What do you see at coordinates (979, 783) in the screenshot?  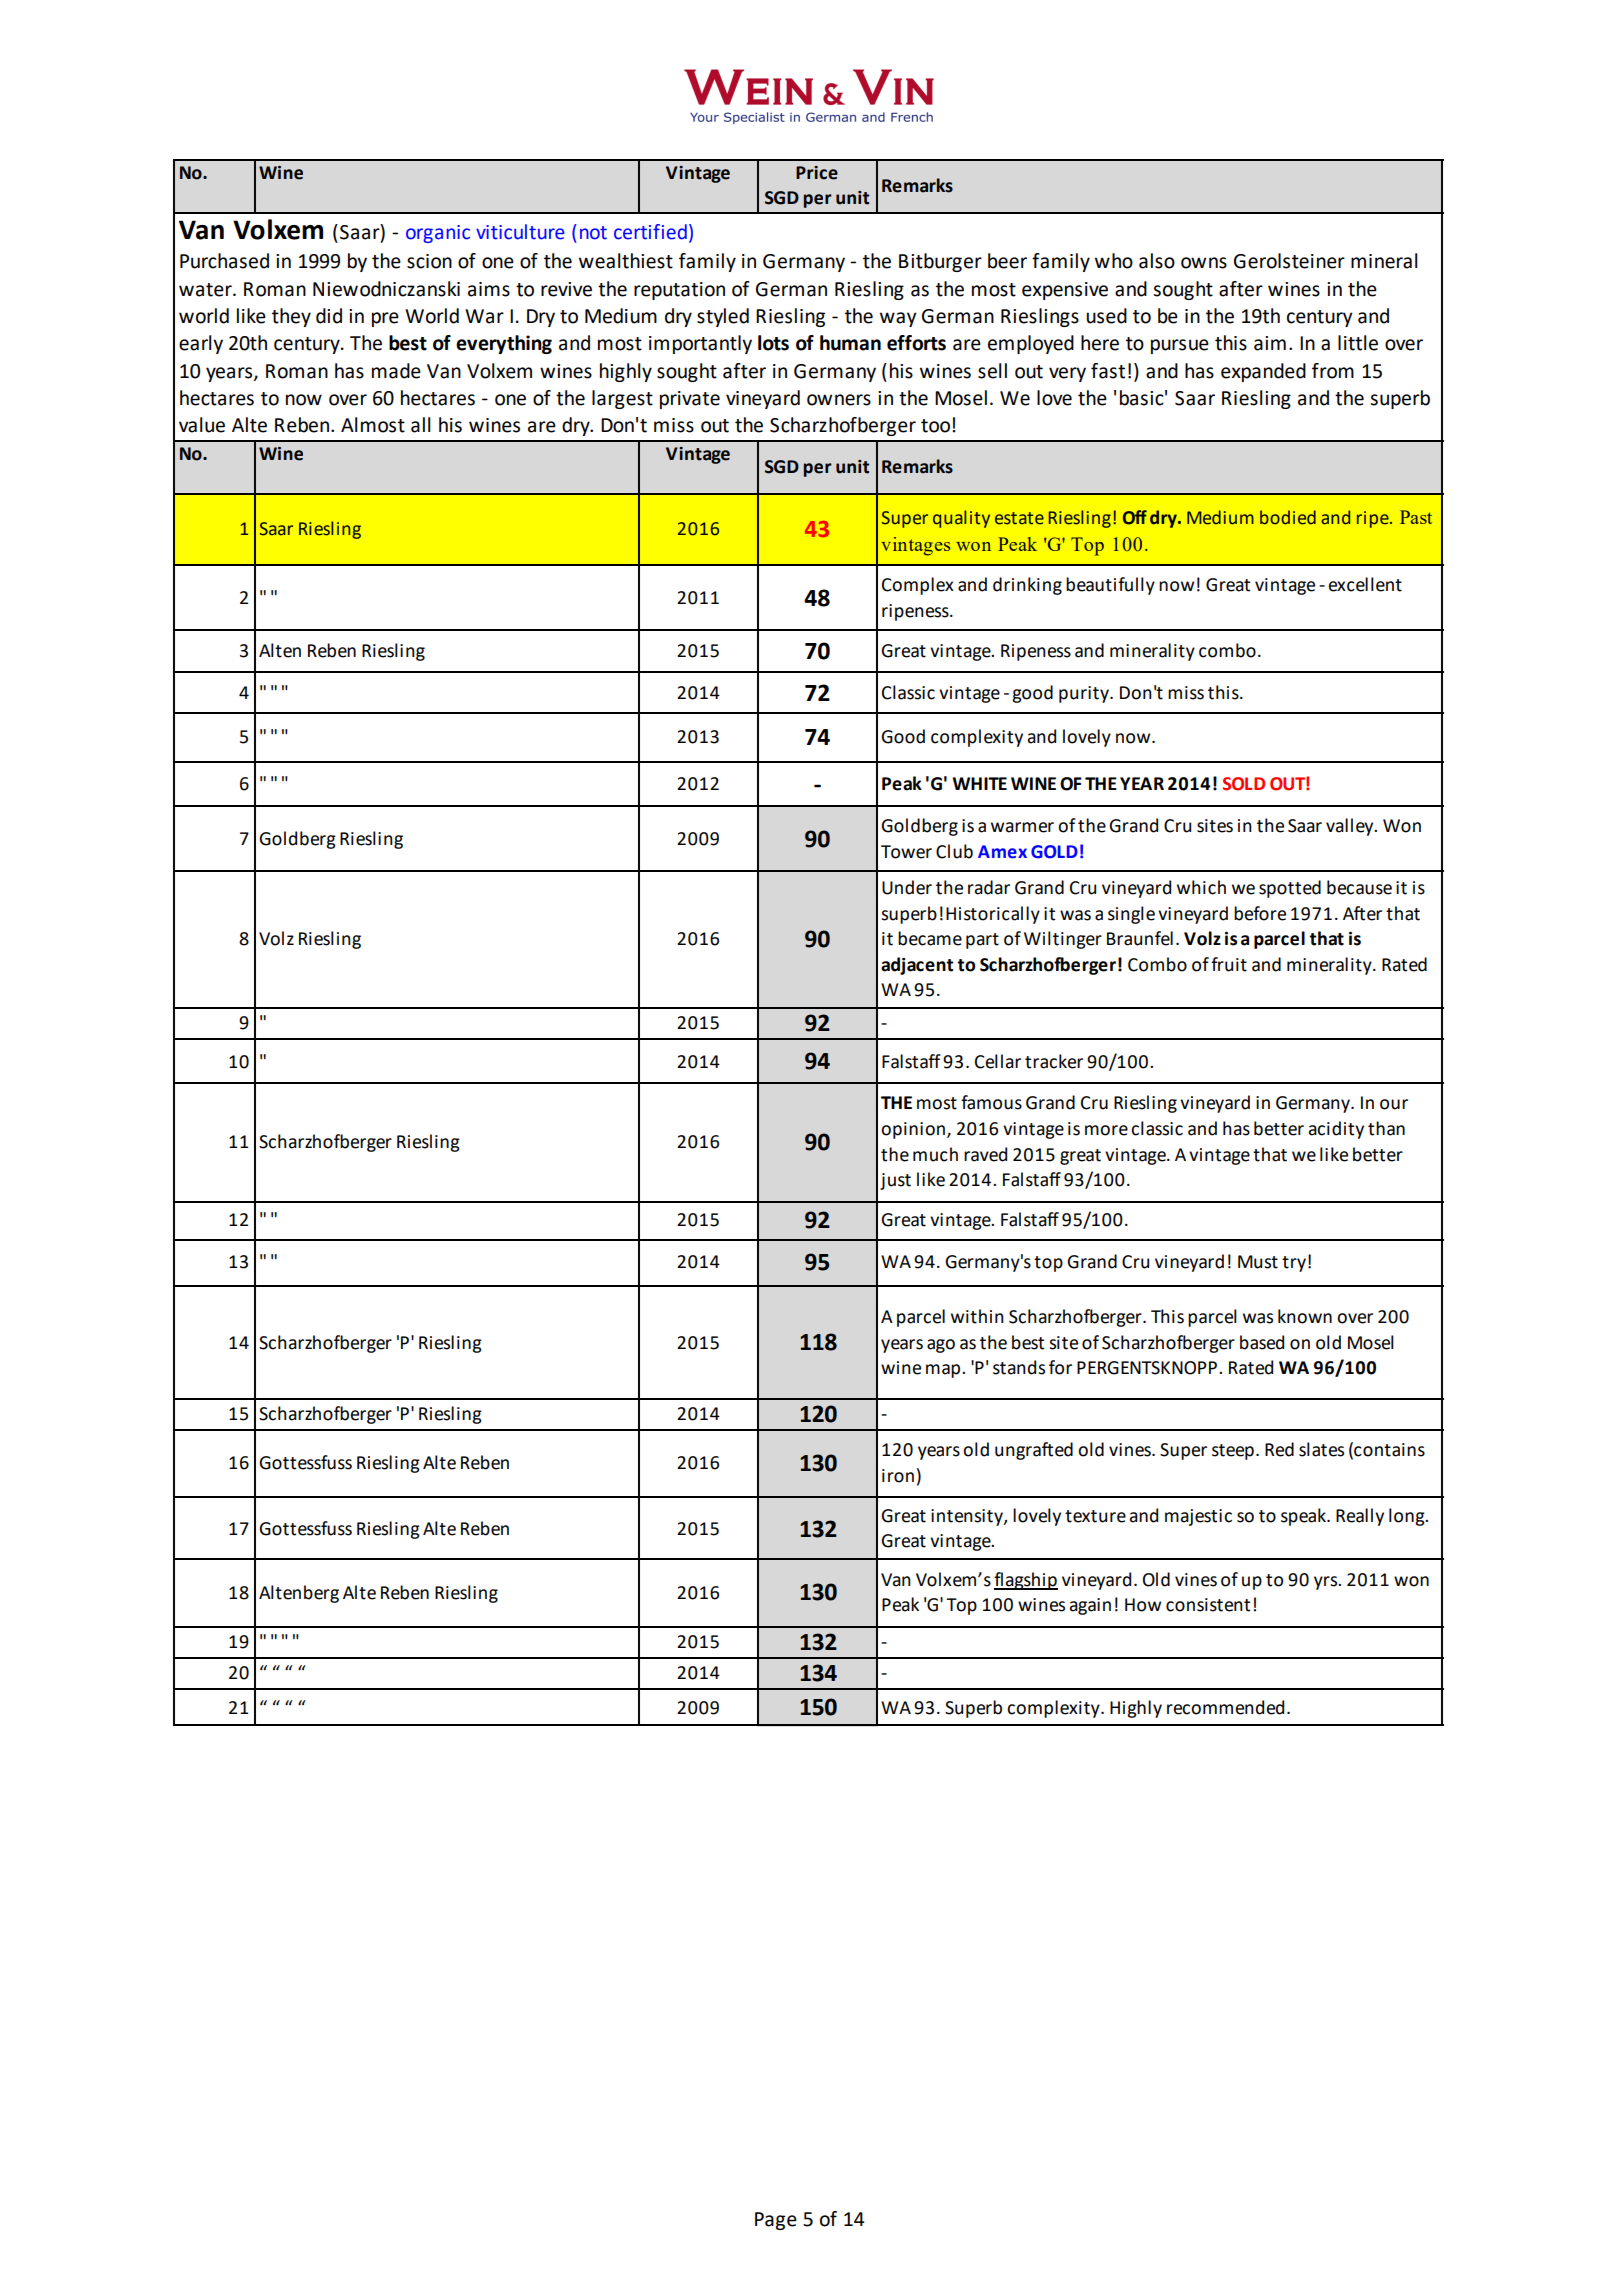 I see `WHITE` at bounding box center [979, 783].
